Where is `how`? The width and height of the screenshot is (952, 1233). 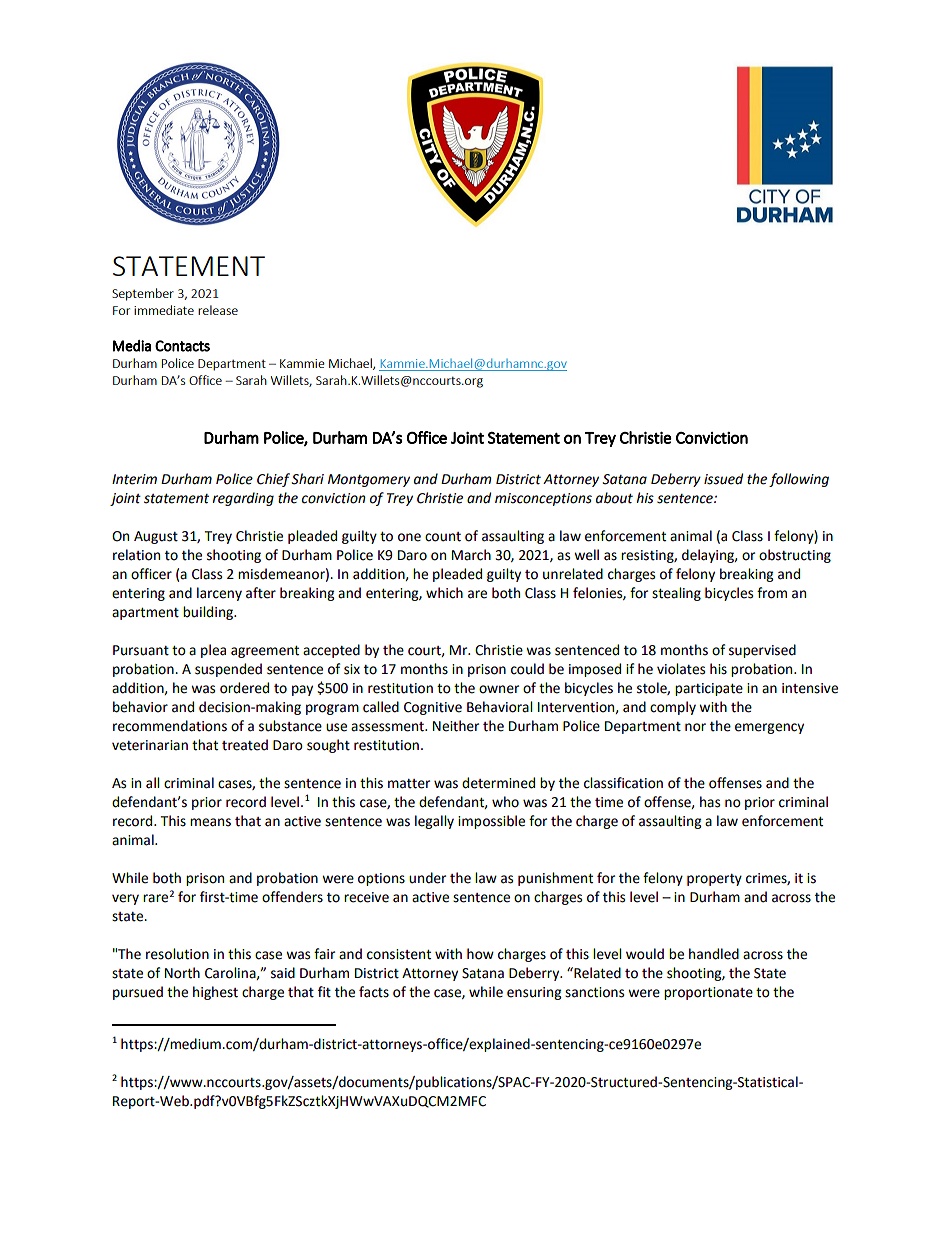 how is located at coordinates (480, 954).
